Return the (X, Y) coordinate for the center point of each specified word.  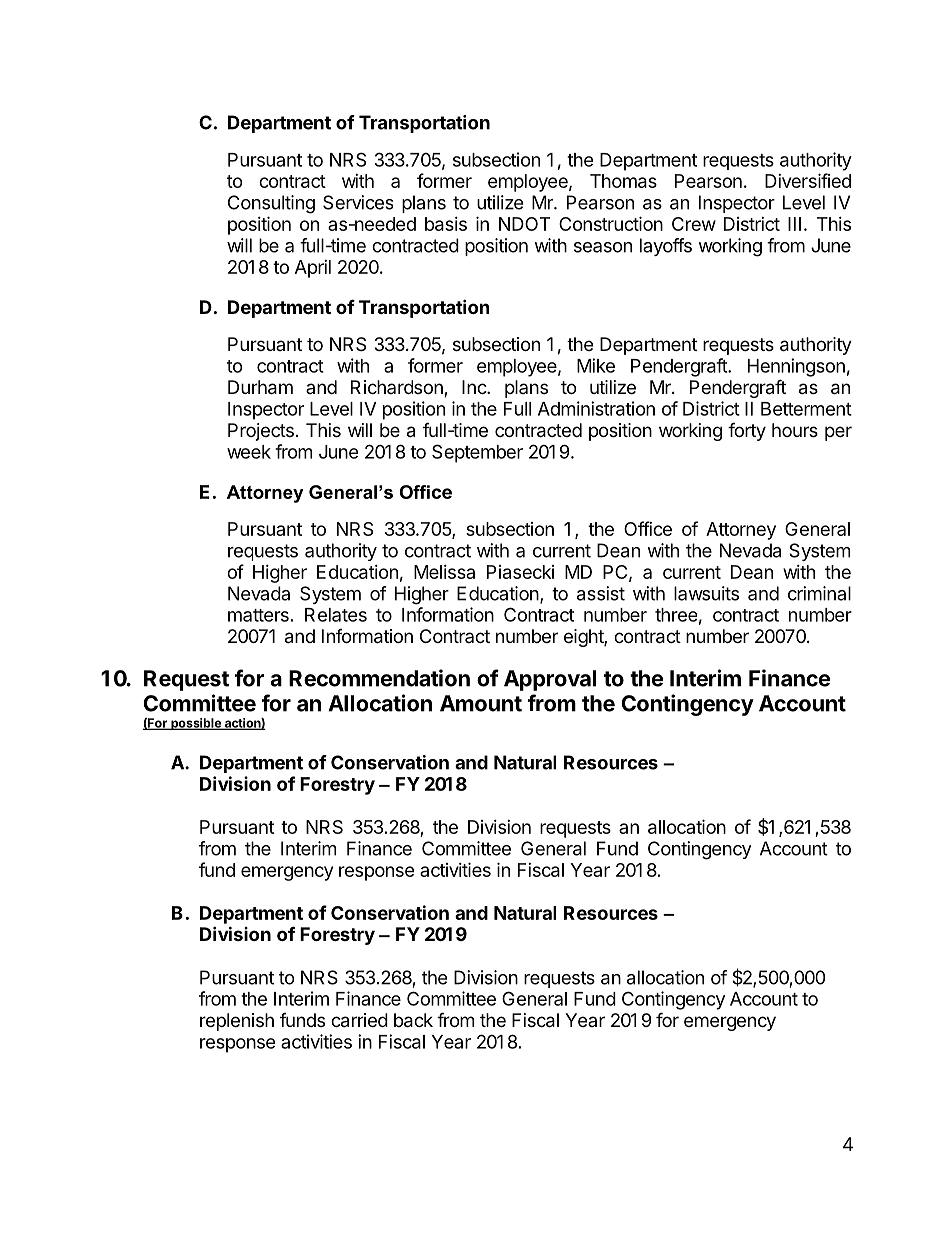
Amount (481, 703)
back (413, 1020)
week (249, 452)
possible (196, 724)
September (477, 453)
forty (747, 431)
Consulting (271, 204)
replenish (237, 1022)
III (794, 224)
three (676, 615)
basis (446, 224)
